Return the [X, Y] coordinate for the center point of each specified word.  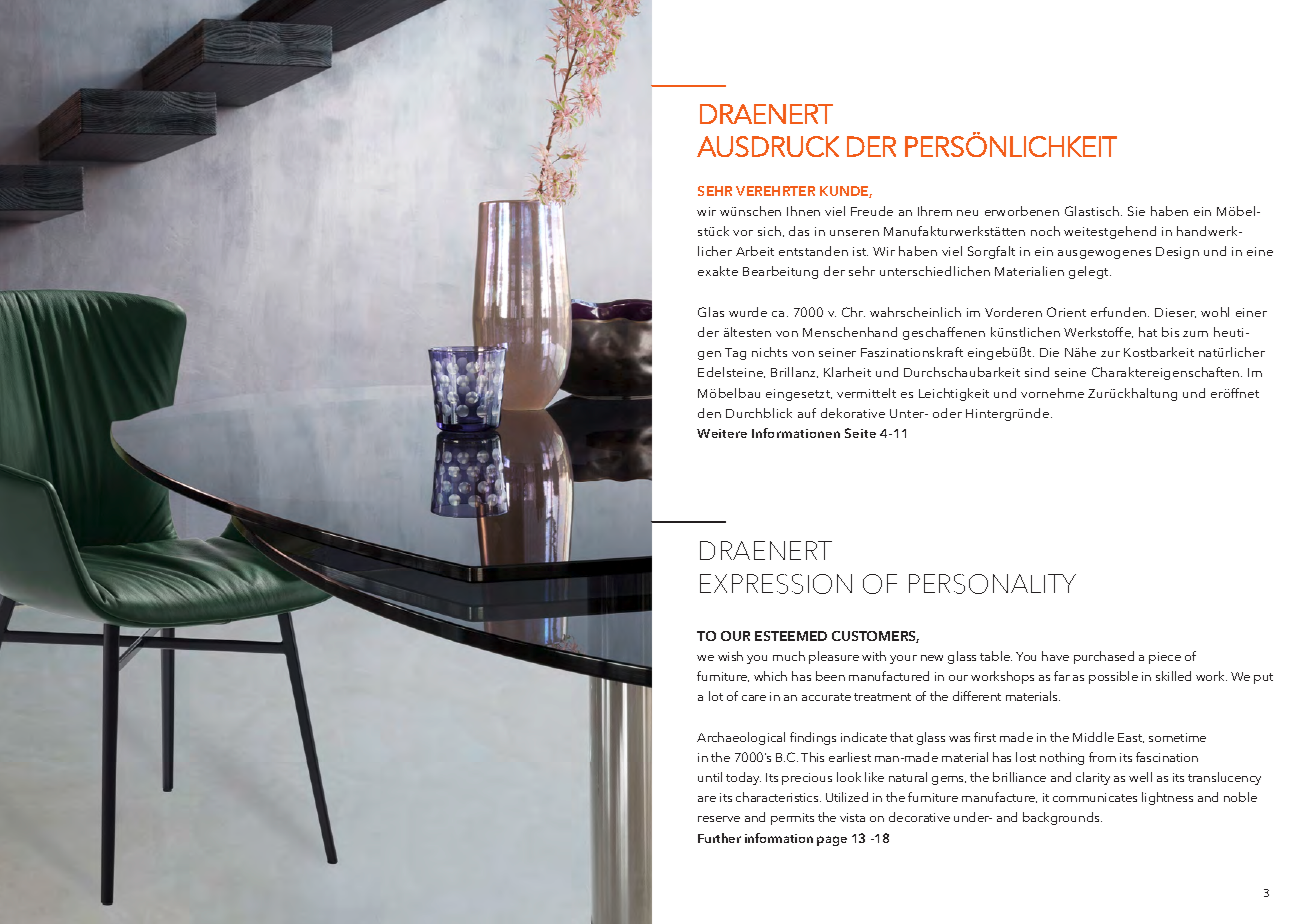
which [770, 676]
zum [1195, 334]
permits [792, 819]
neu [967, 213]
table [996, 656]
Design [1177, 253]
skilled [1173, 676]
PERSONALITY [992, 584]
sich [769, 231]
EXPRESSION [776, 584]
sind [1037, 372]
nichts [769, 352]
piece [1165, 658]
